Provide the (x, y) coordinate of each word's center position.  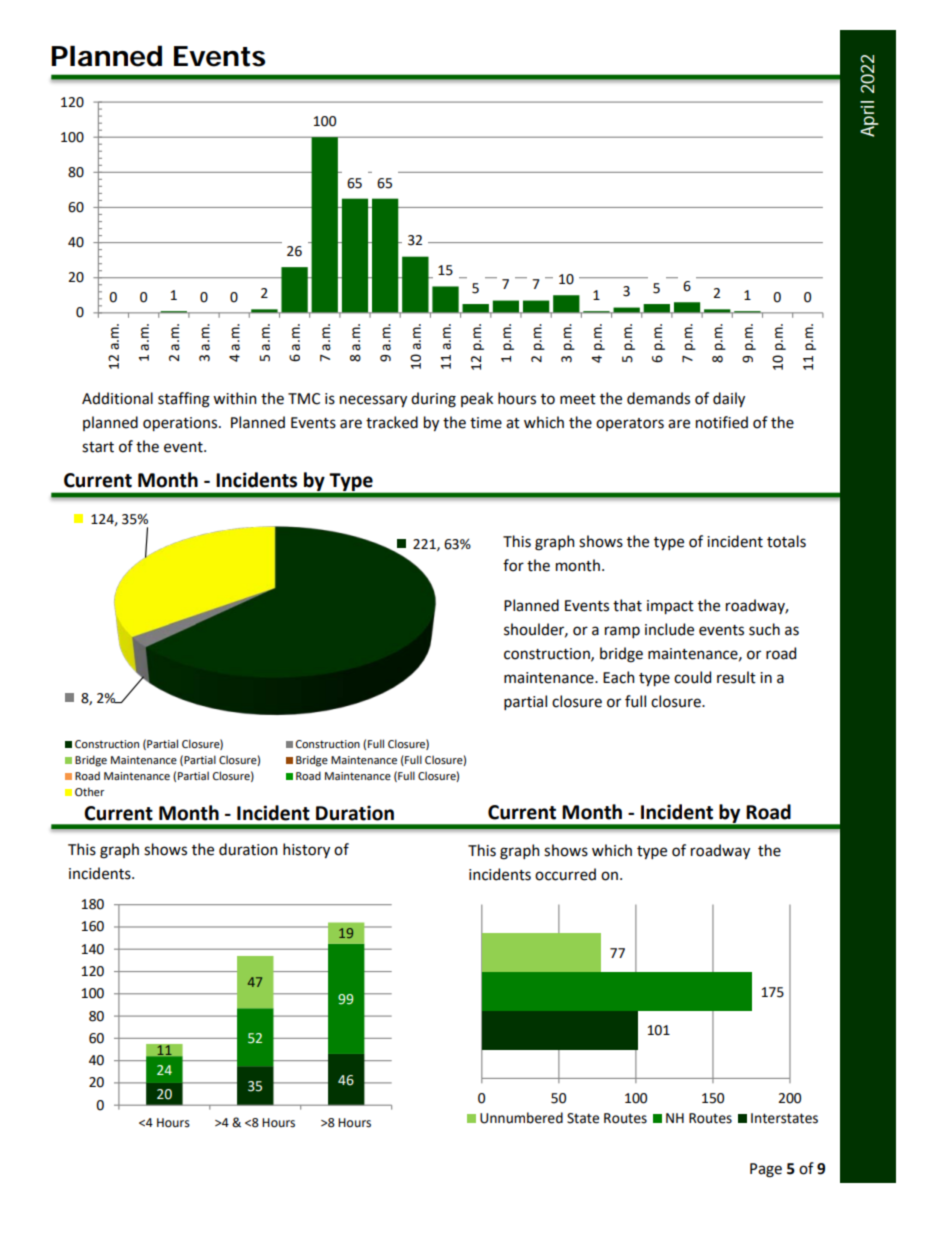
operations (181, 424)
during (433, 400)
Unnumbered (521, 1118)
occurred (565, 874)
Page (766, 1170)
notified (722, 422)
